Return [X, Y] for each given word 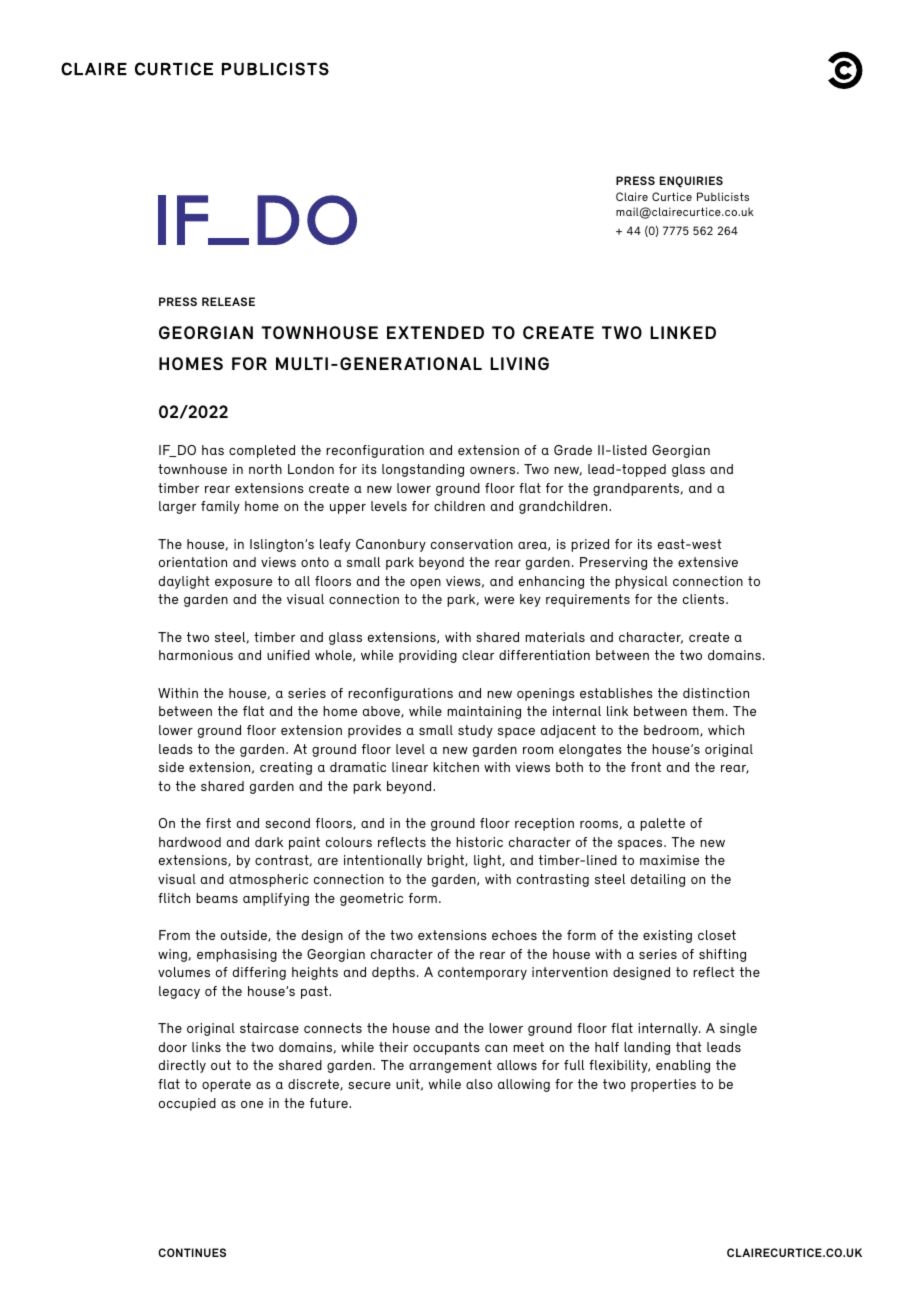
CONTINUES [192, 1252]
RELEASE [228, 301]
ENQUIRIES [691, 182]
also [479, 1084]
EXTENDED [435, 332]
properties [663, 1085]
